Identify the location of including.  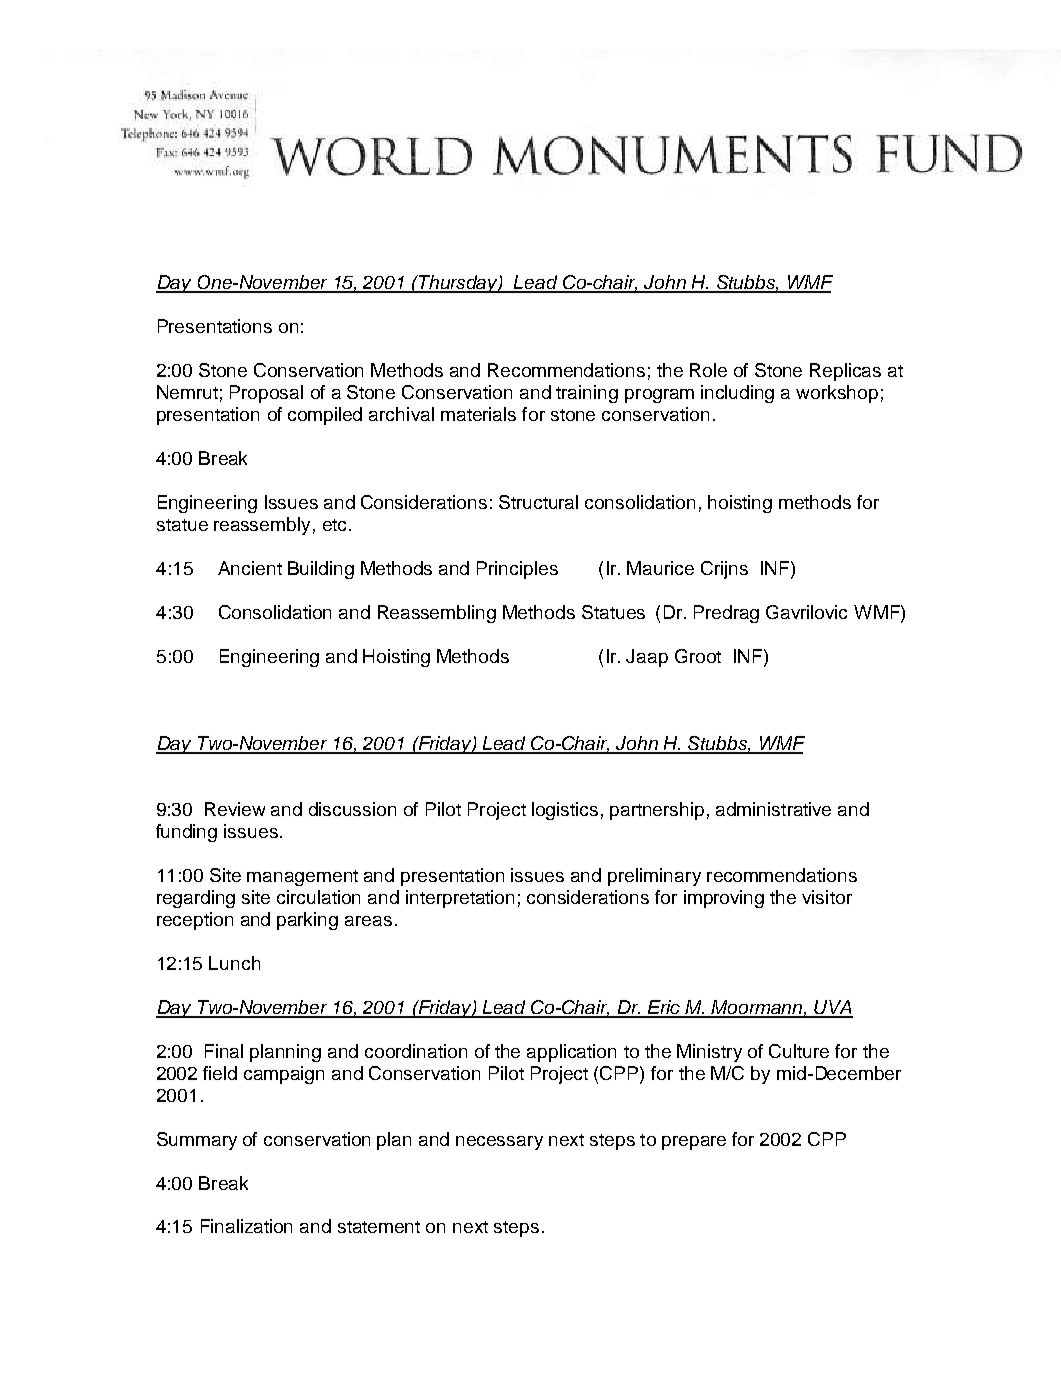
(737, 394).
